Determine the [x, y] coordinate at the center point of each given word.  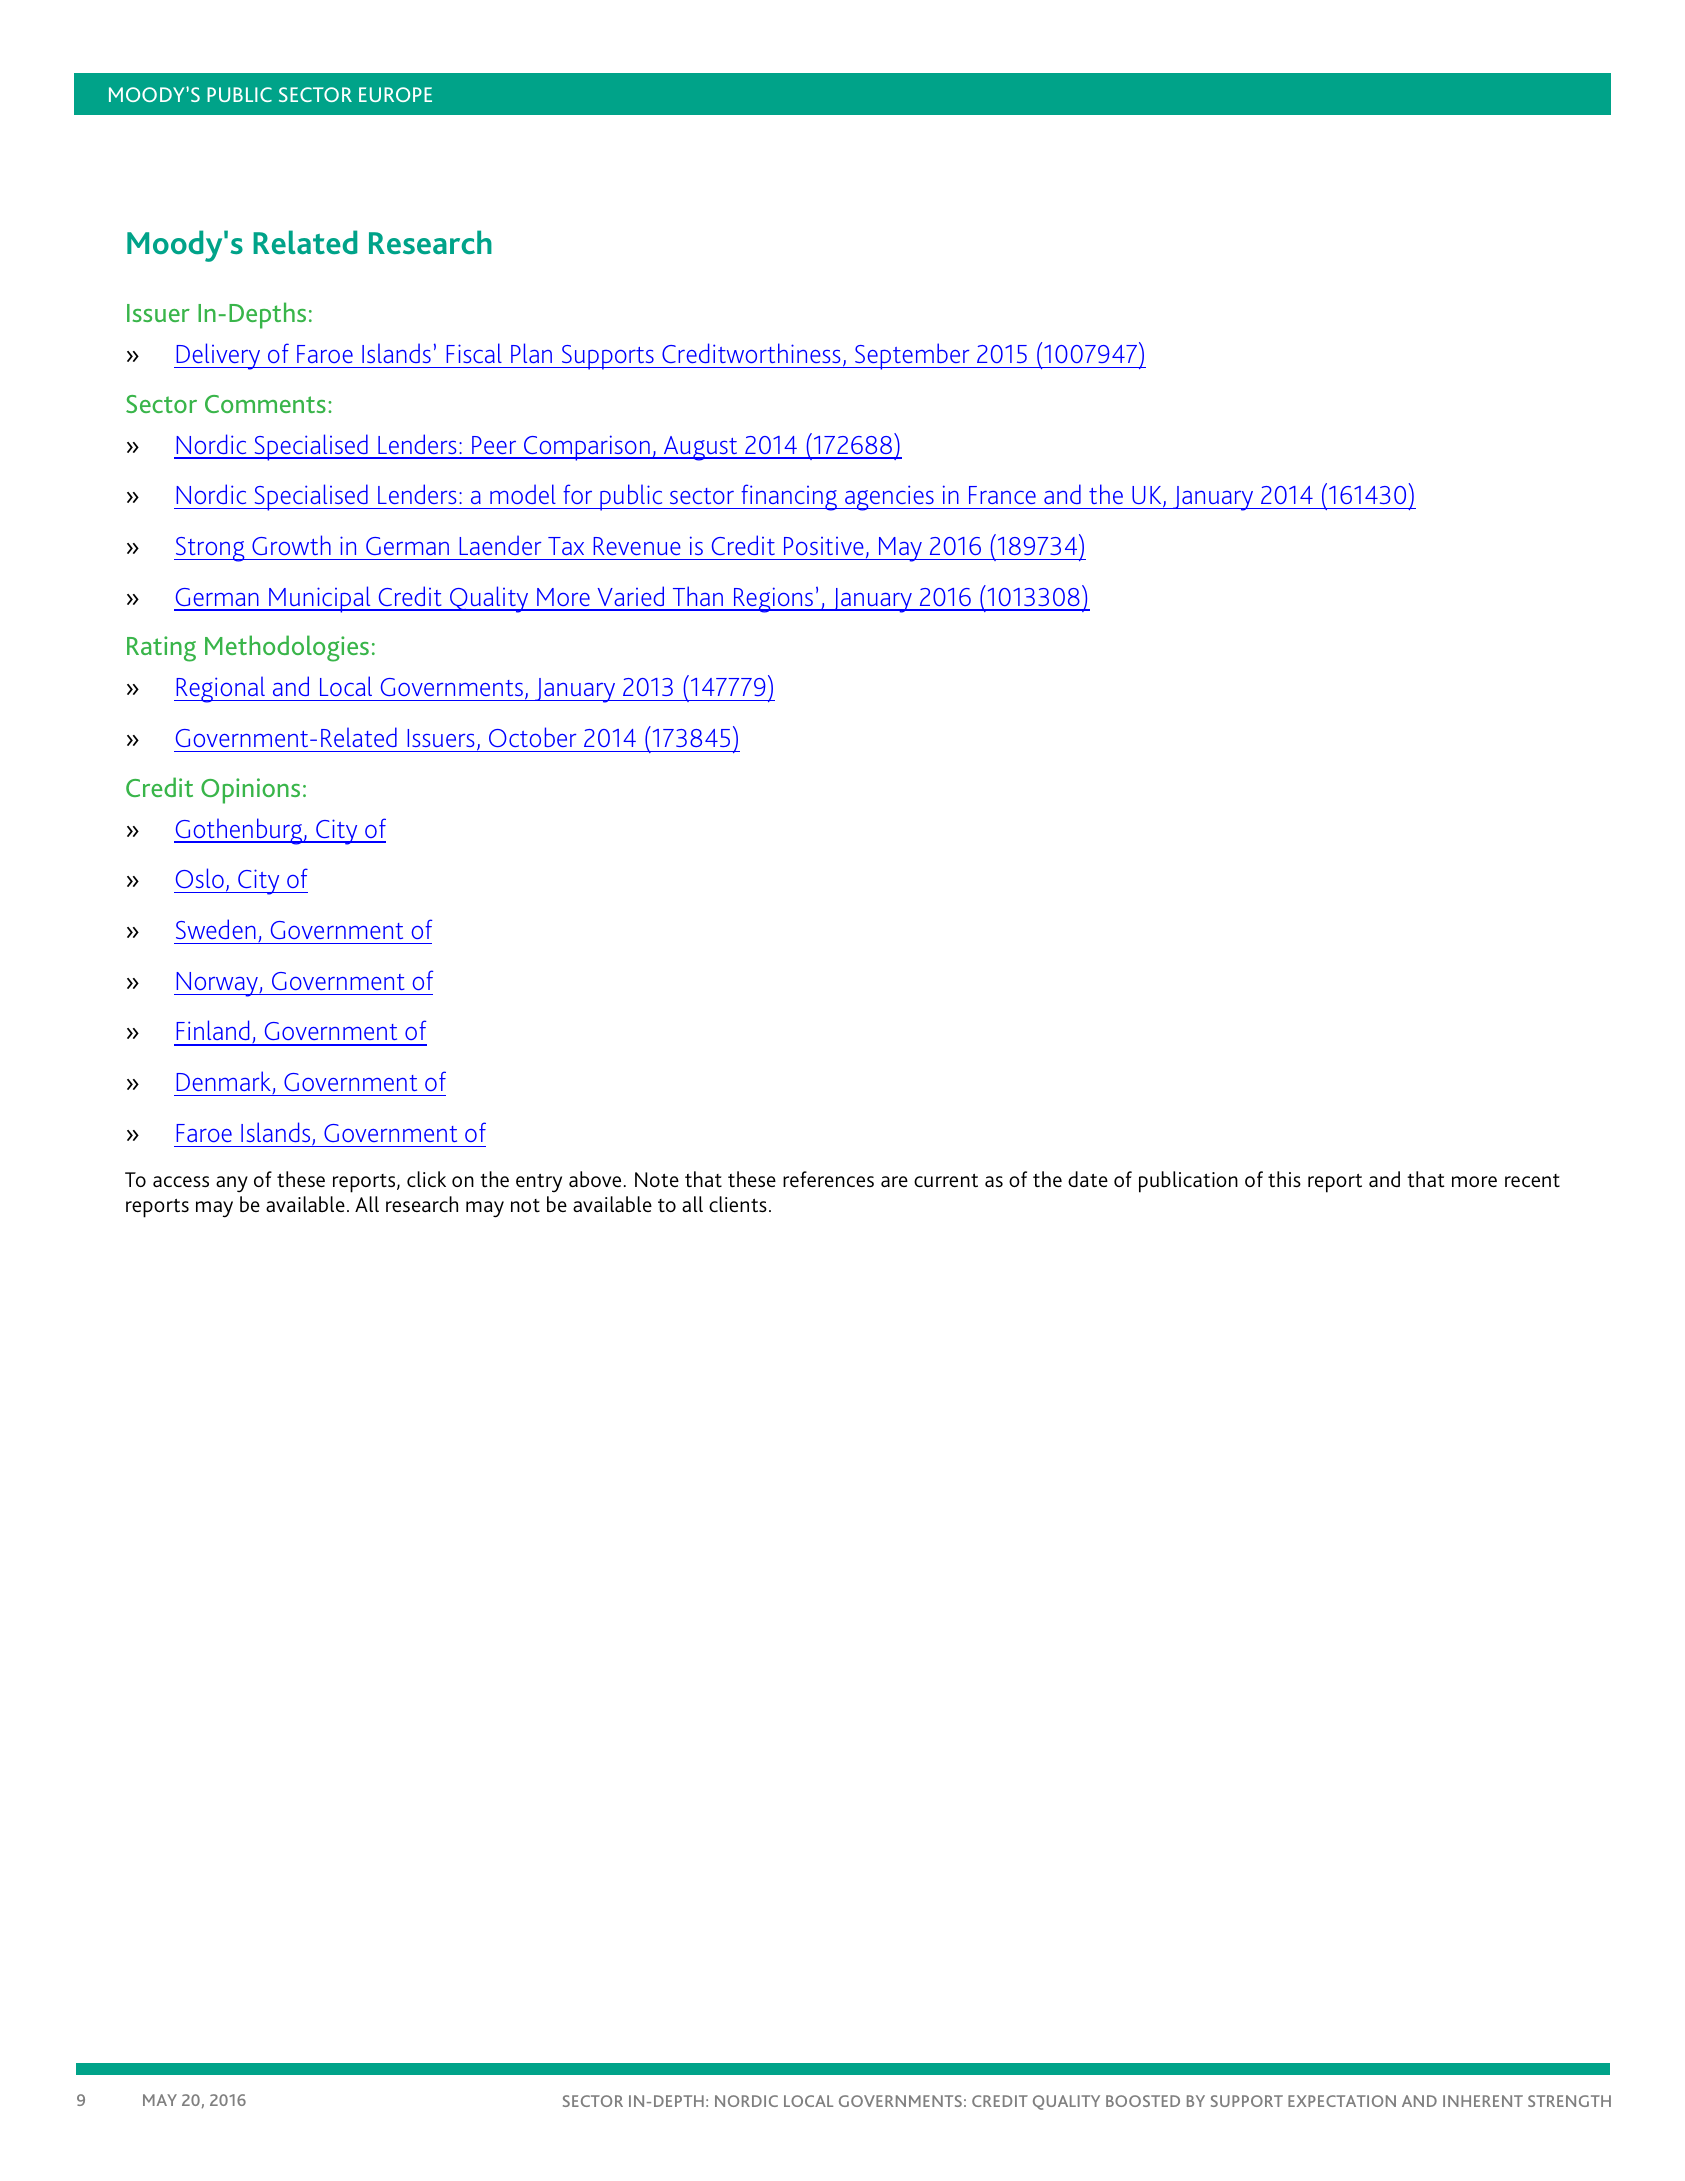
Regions [774, 600]
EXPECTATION [1342, 2101]
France [1002, 495]
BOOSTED [1143, 2101]
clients [738, 1204]
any [232, 1184]
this [1284, 1179]
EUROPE [395, 94]
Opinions [250, 791]
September [912, 356]
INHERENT [1483, 2101]
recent [1532, 1180]
